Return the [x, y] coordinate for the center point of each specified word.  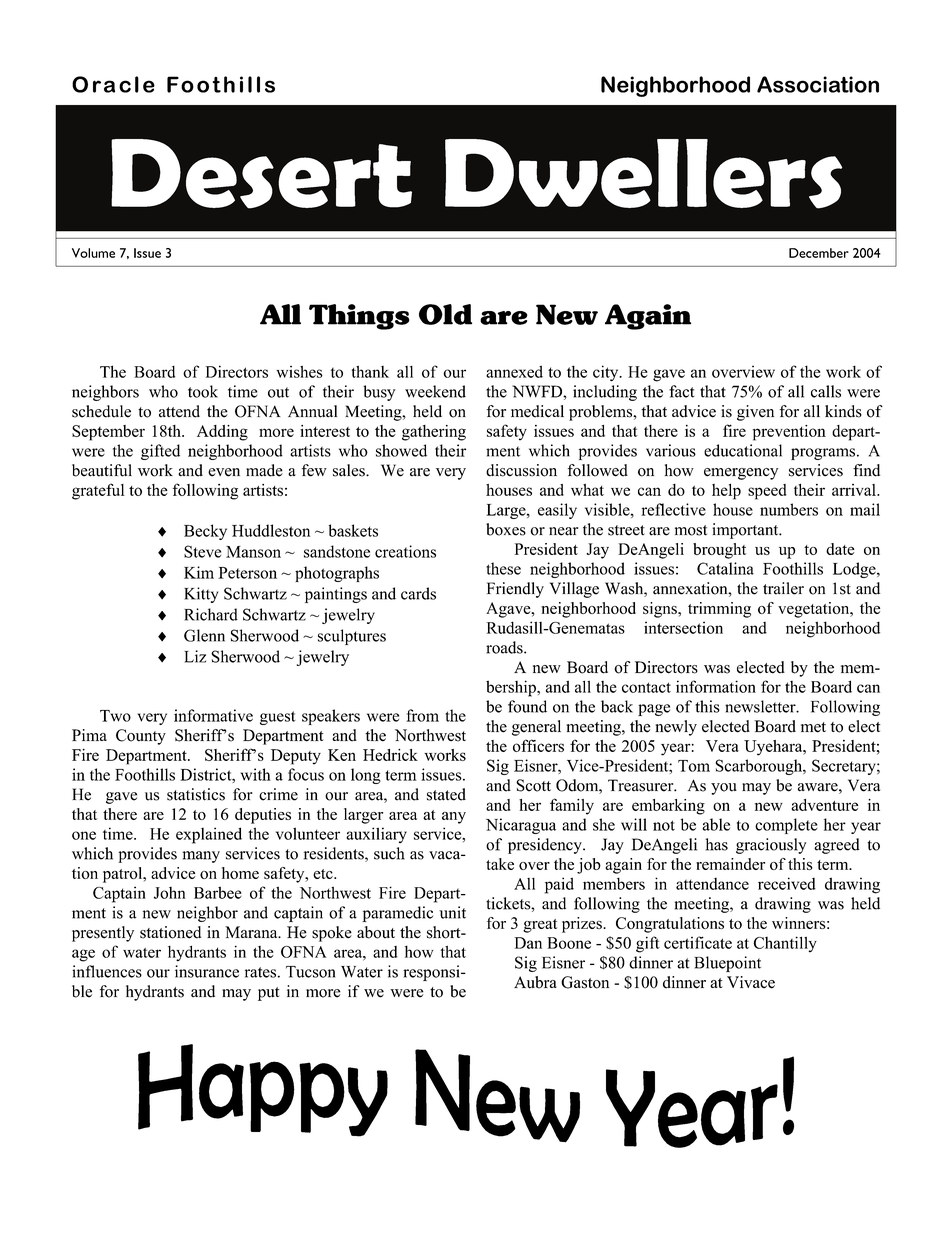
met [813, 727]
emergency [741, 474]
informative [213, 715]
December [819, 253]
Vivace [751, 982]
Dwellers [643, 174]
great [540, 926]
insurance [207, 971]
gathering [434, 433]
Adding [222, 433]
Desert [261, 174]
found [527, 706]
